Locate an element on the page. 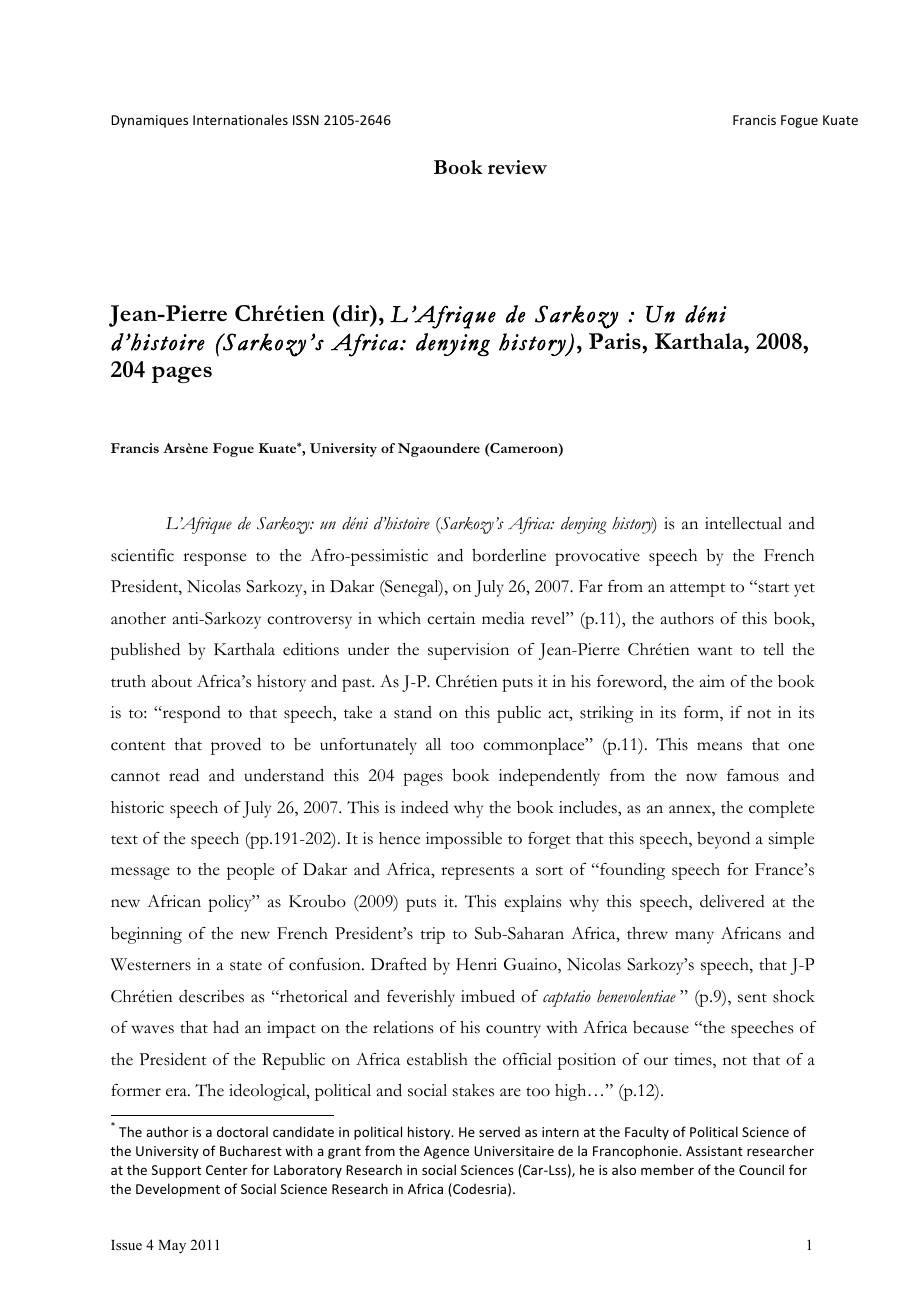 The image size is (924, 1308). aim is located at coordinates (712, 681).
